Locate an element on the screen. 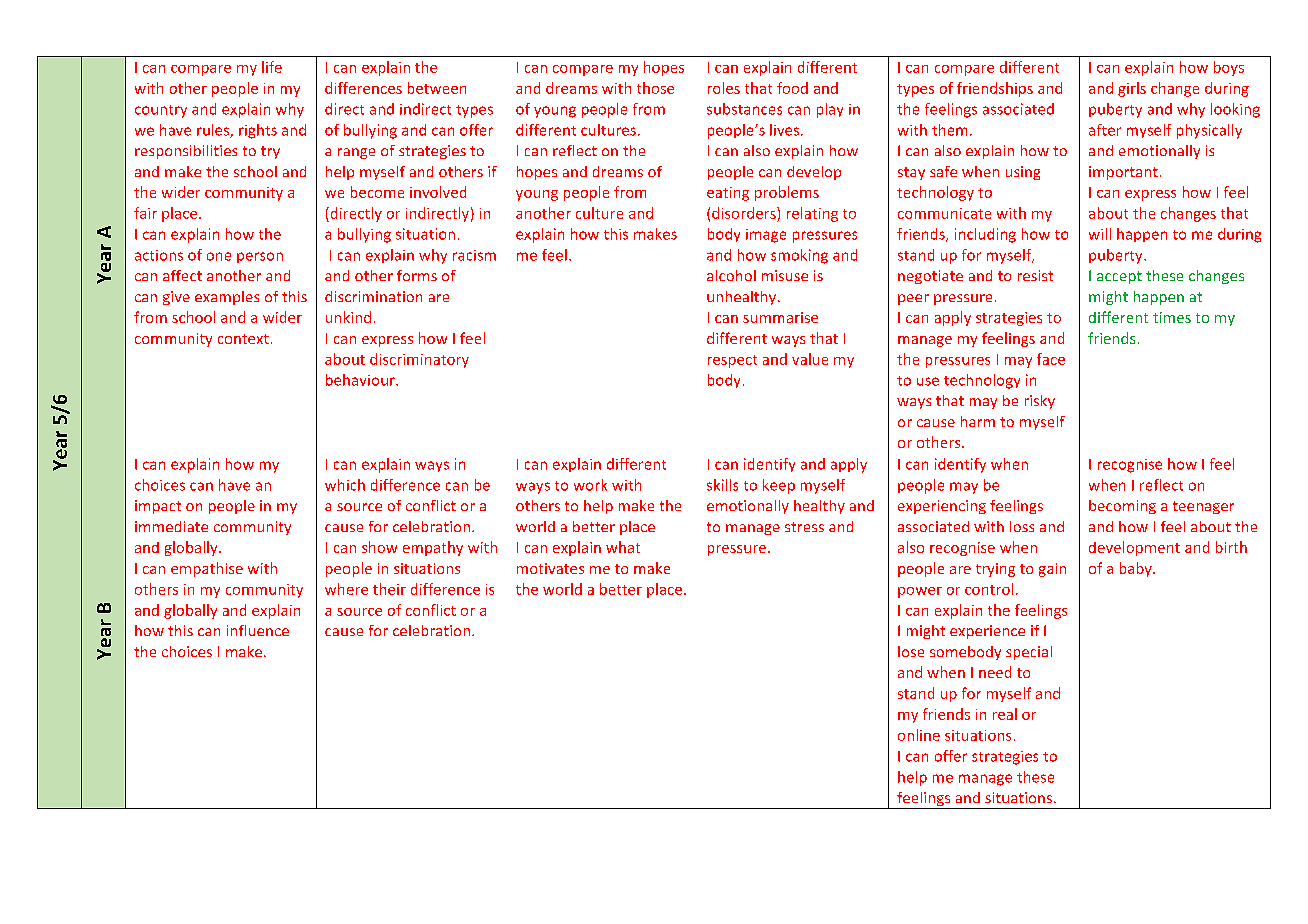  roles is located at coordinates (724, 88).
